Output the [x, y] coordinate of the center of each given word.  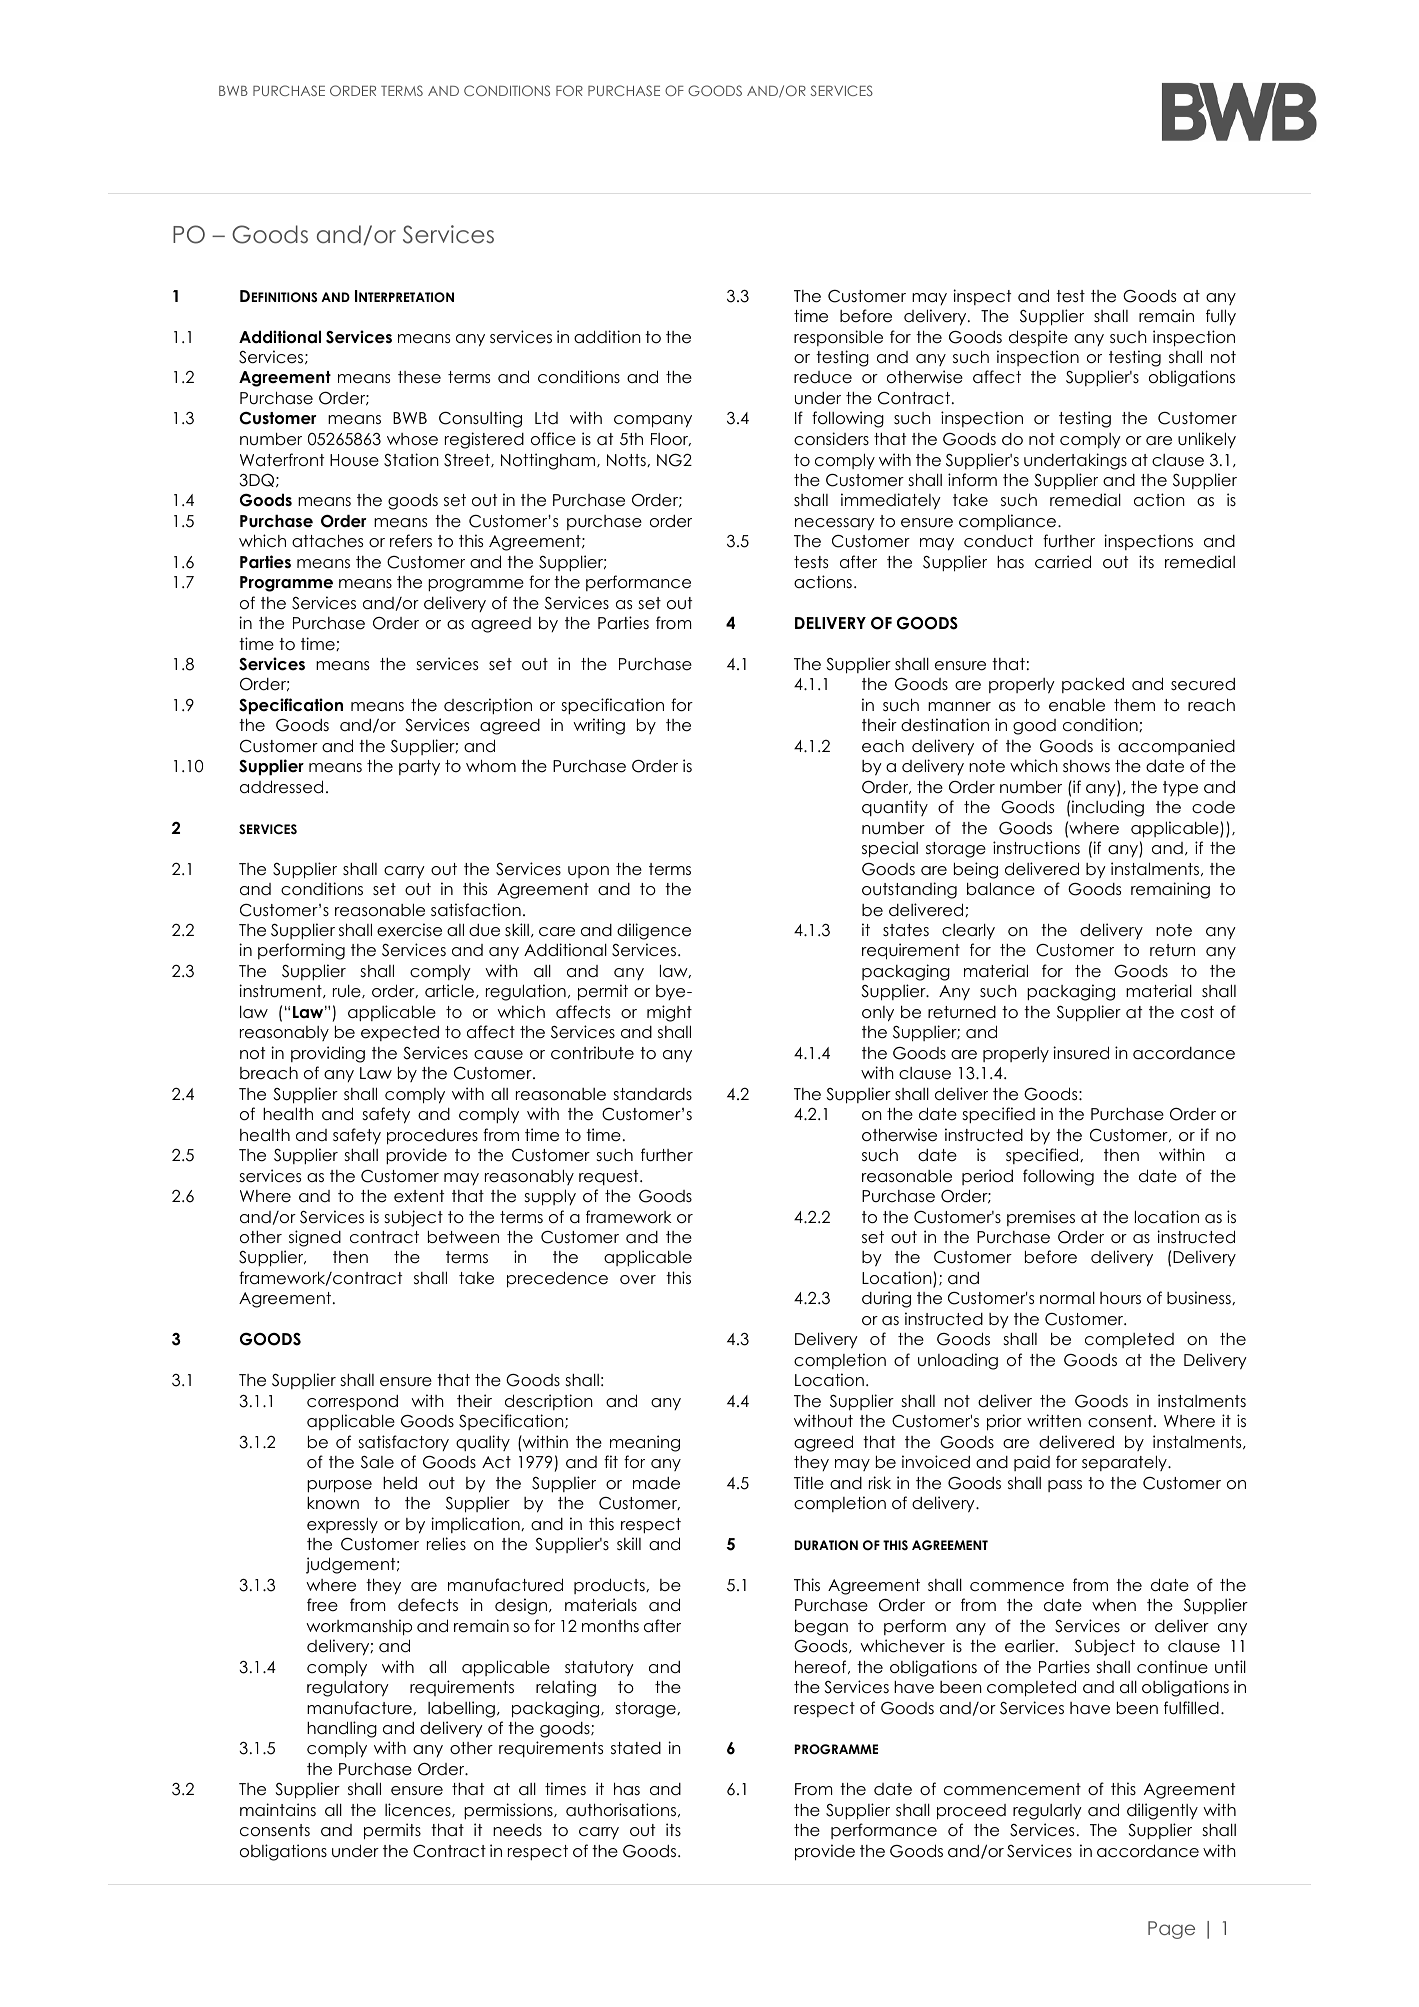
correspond [352, 1403]
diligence [654, 931]
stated [636, 1748]
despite [1038, 338]
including [1108, 808]
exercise [409, 930]
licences [419, 1810]
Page [1171, 1930]
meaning [645, 1443]
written [1054, 1421]
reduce [823, 377]
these [419, 377]
